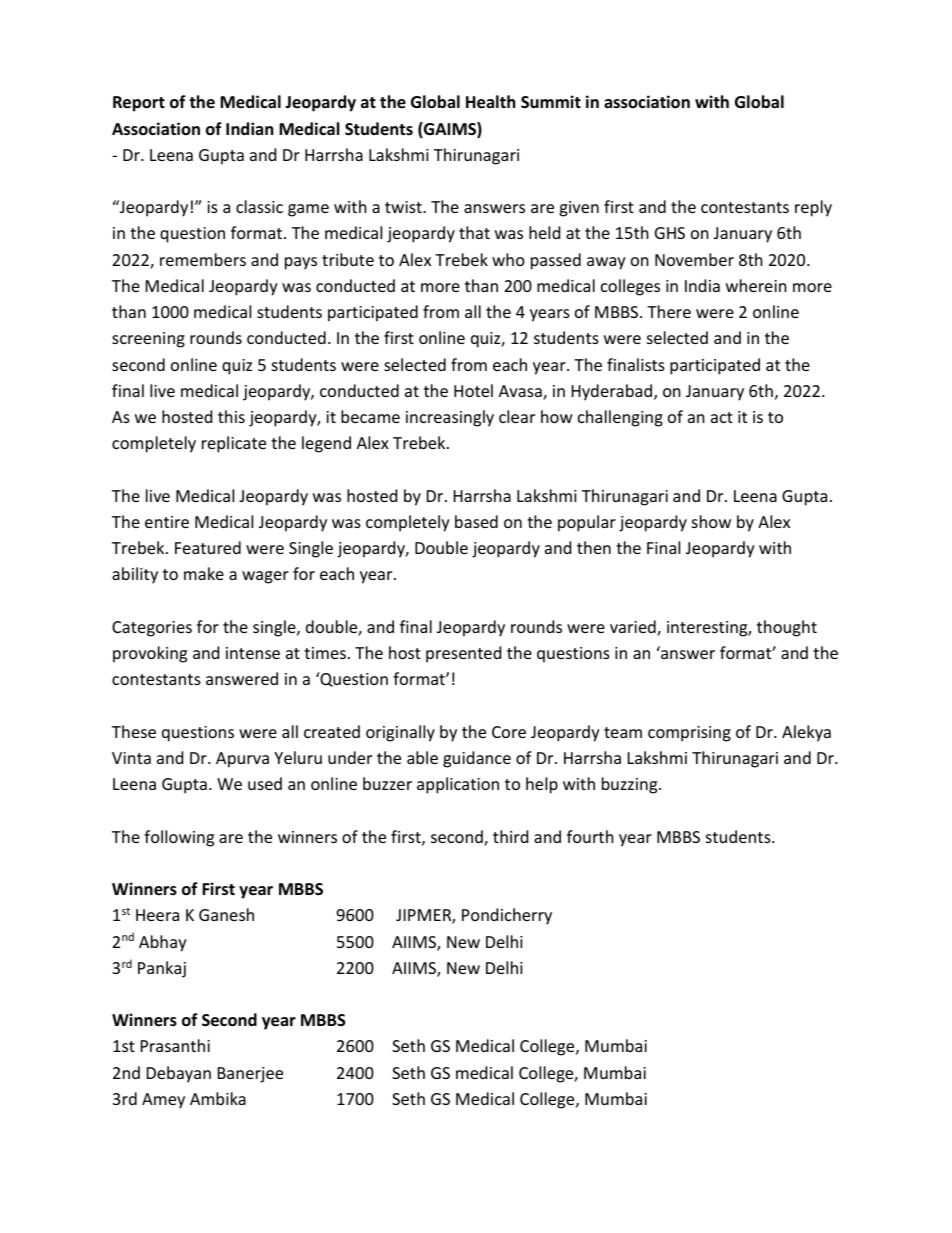 The image size is (952, 1233). I want to click on fourth, so click(590, 836).
